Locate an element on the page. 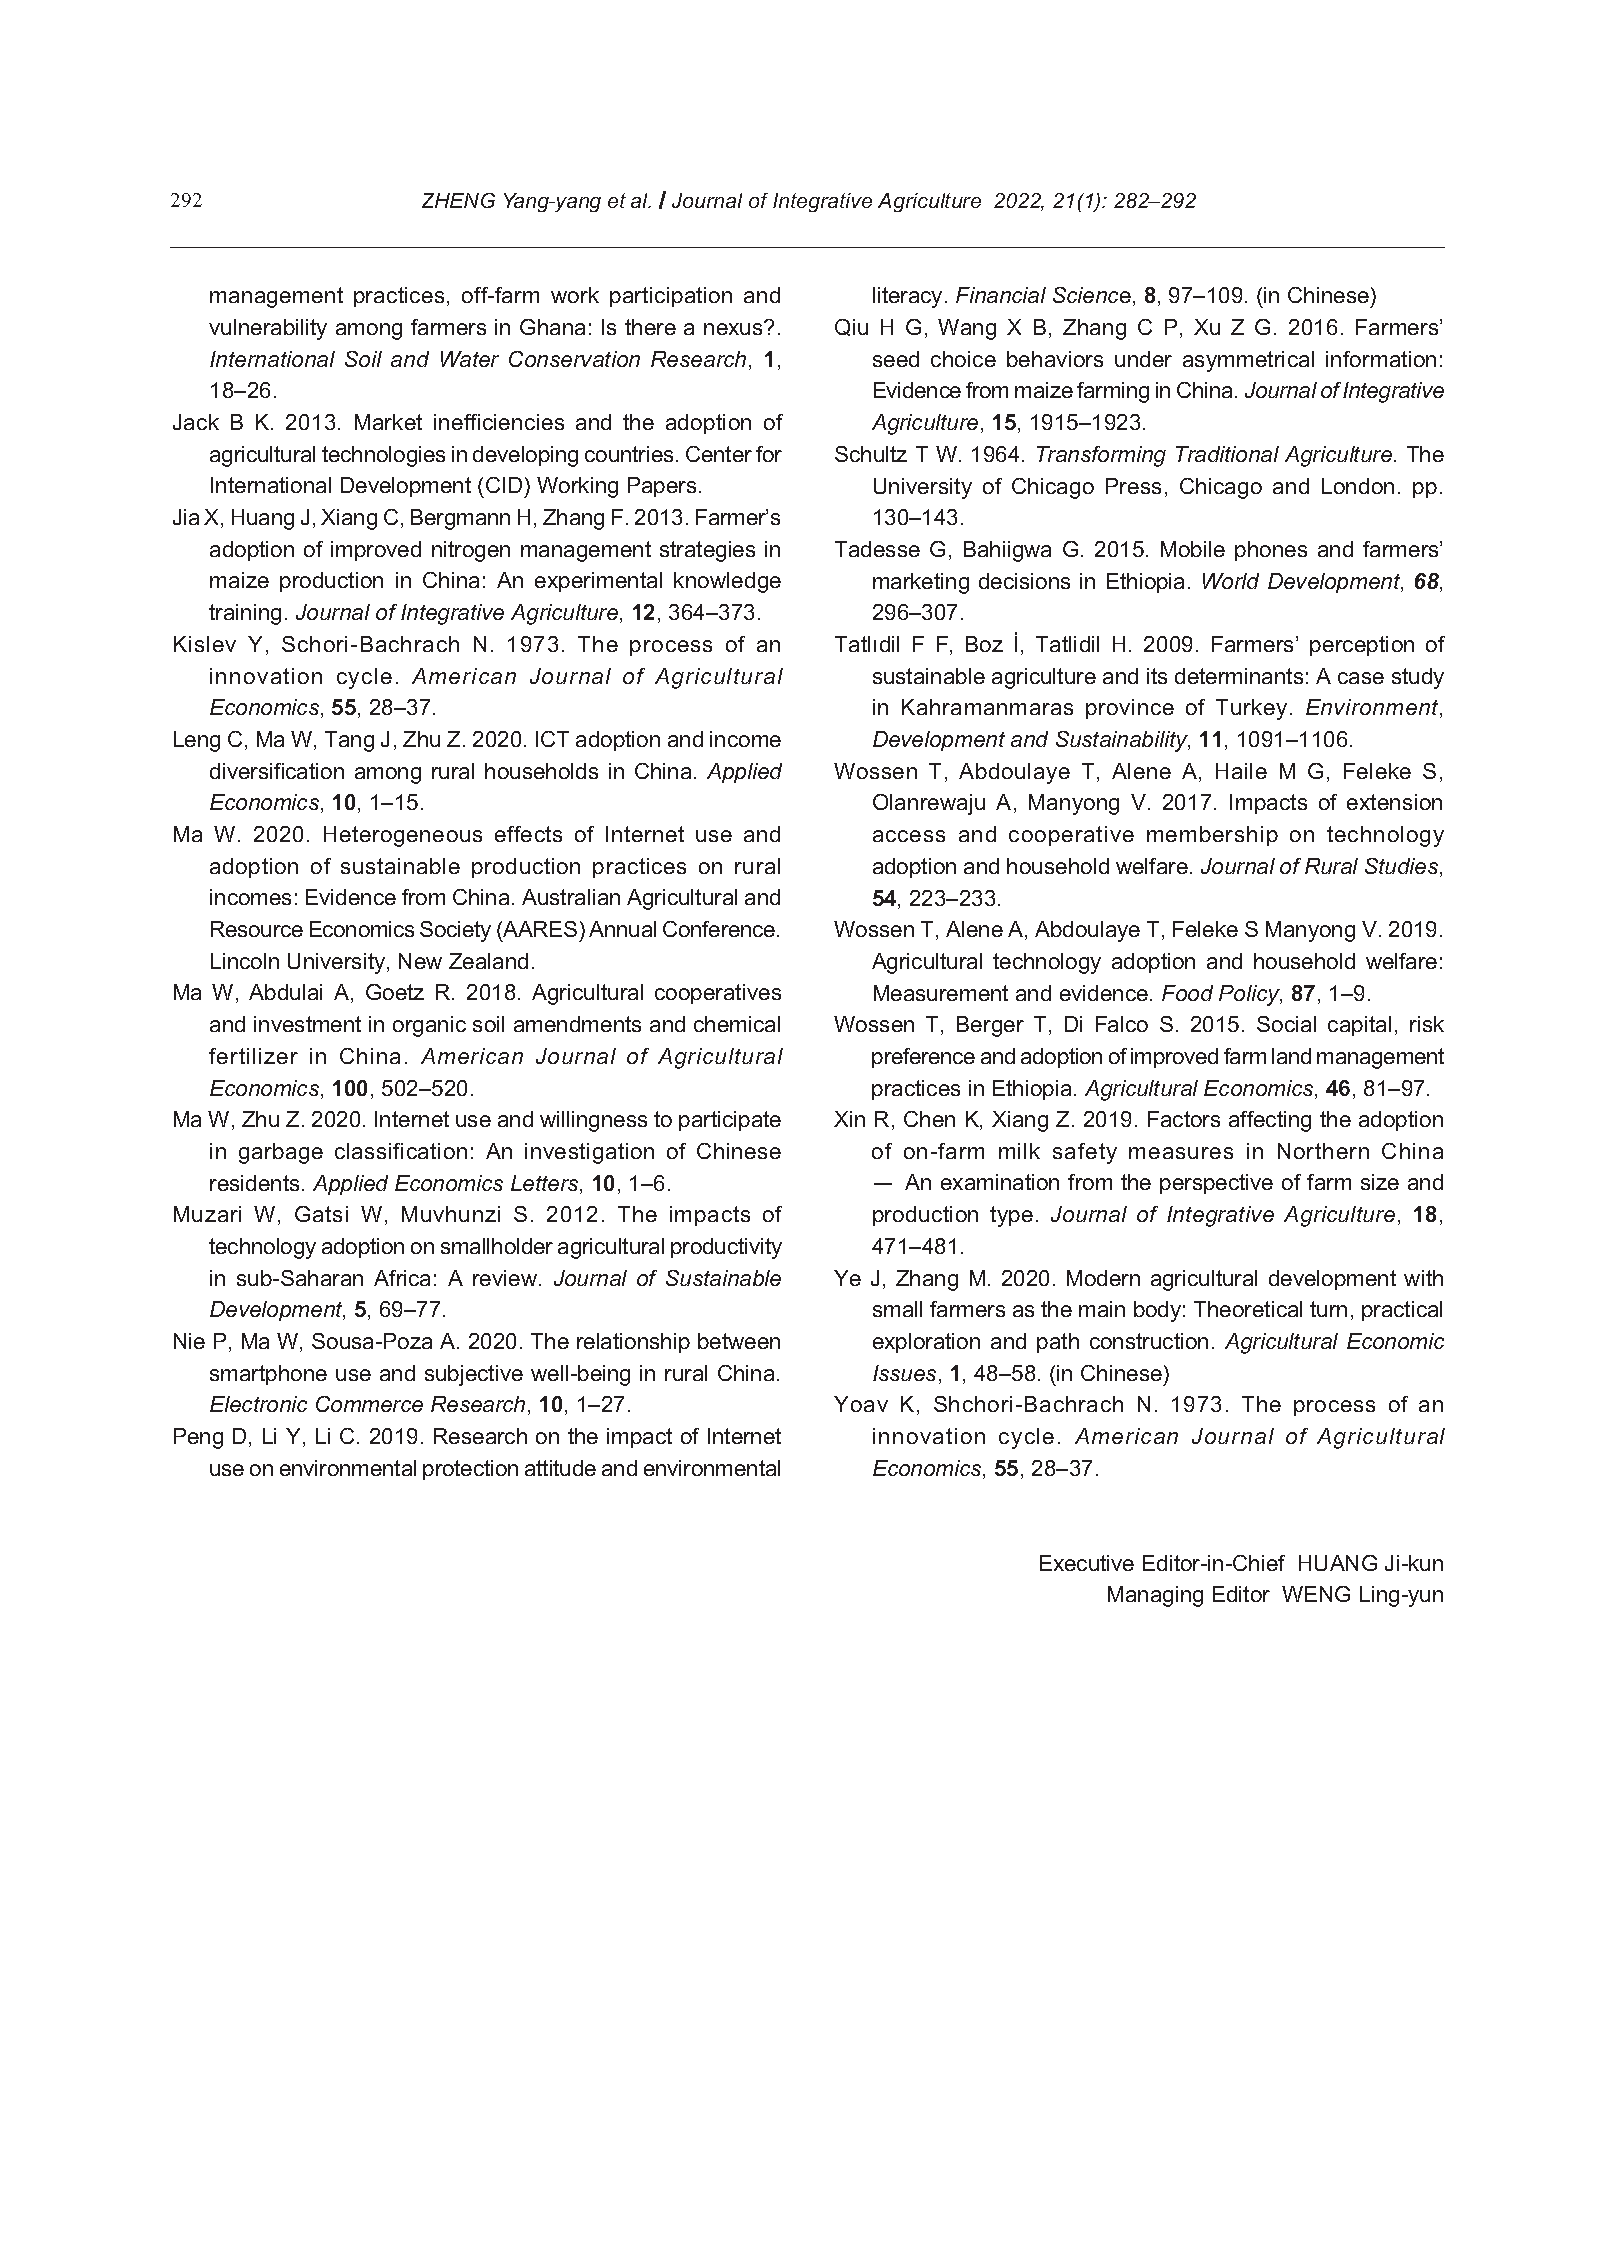 This page has height=2268, width=1617. Science is located at coordinates (1092, 295).
